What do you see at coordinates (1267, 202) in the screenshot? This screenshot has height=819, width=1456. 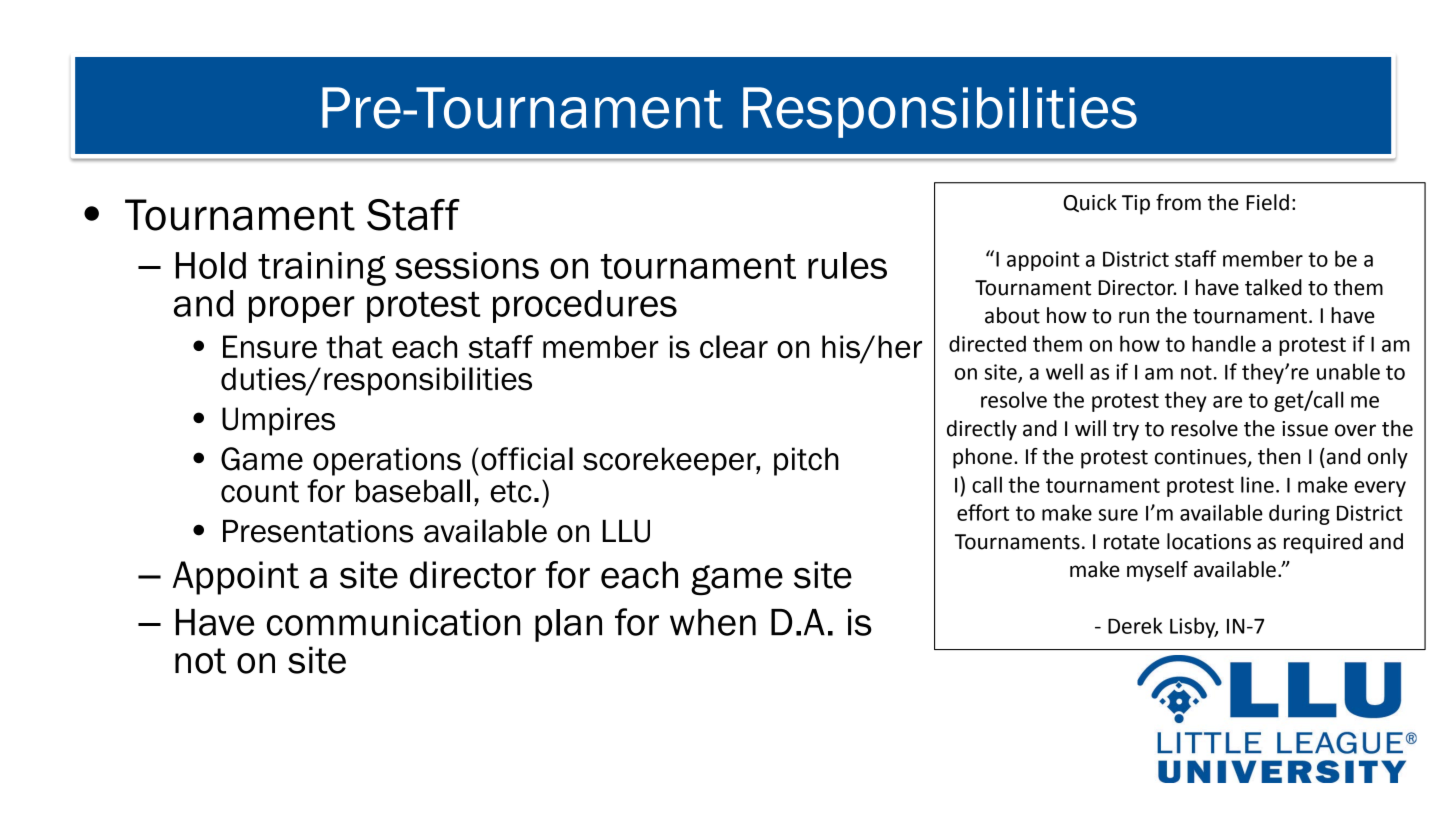 I see `Field` at bounding box center [1267, 202].
